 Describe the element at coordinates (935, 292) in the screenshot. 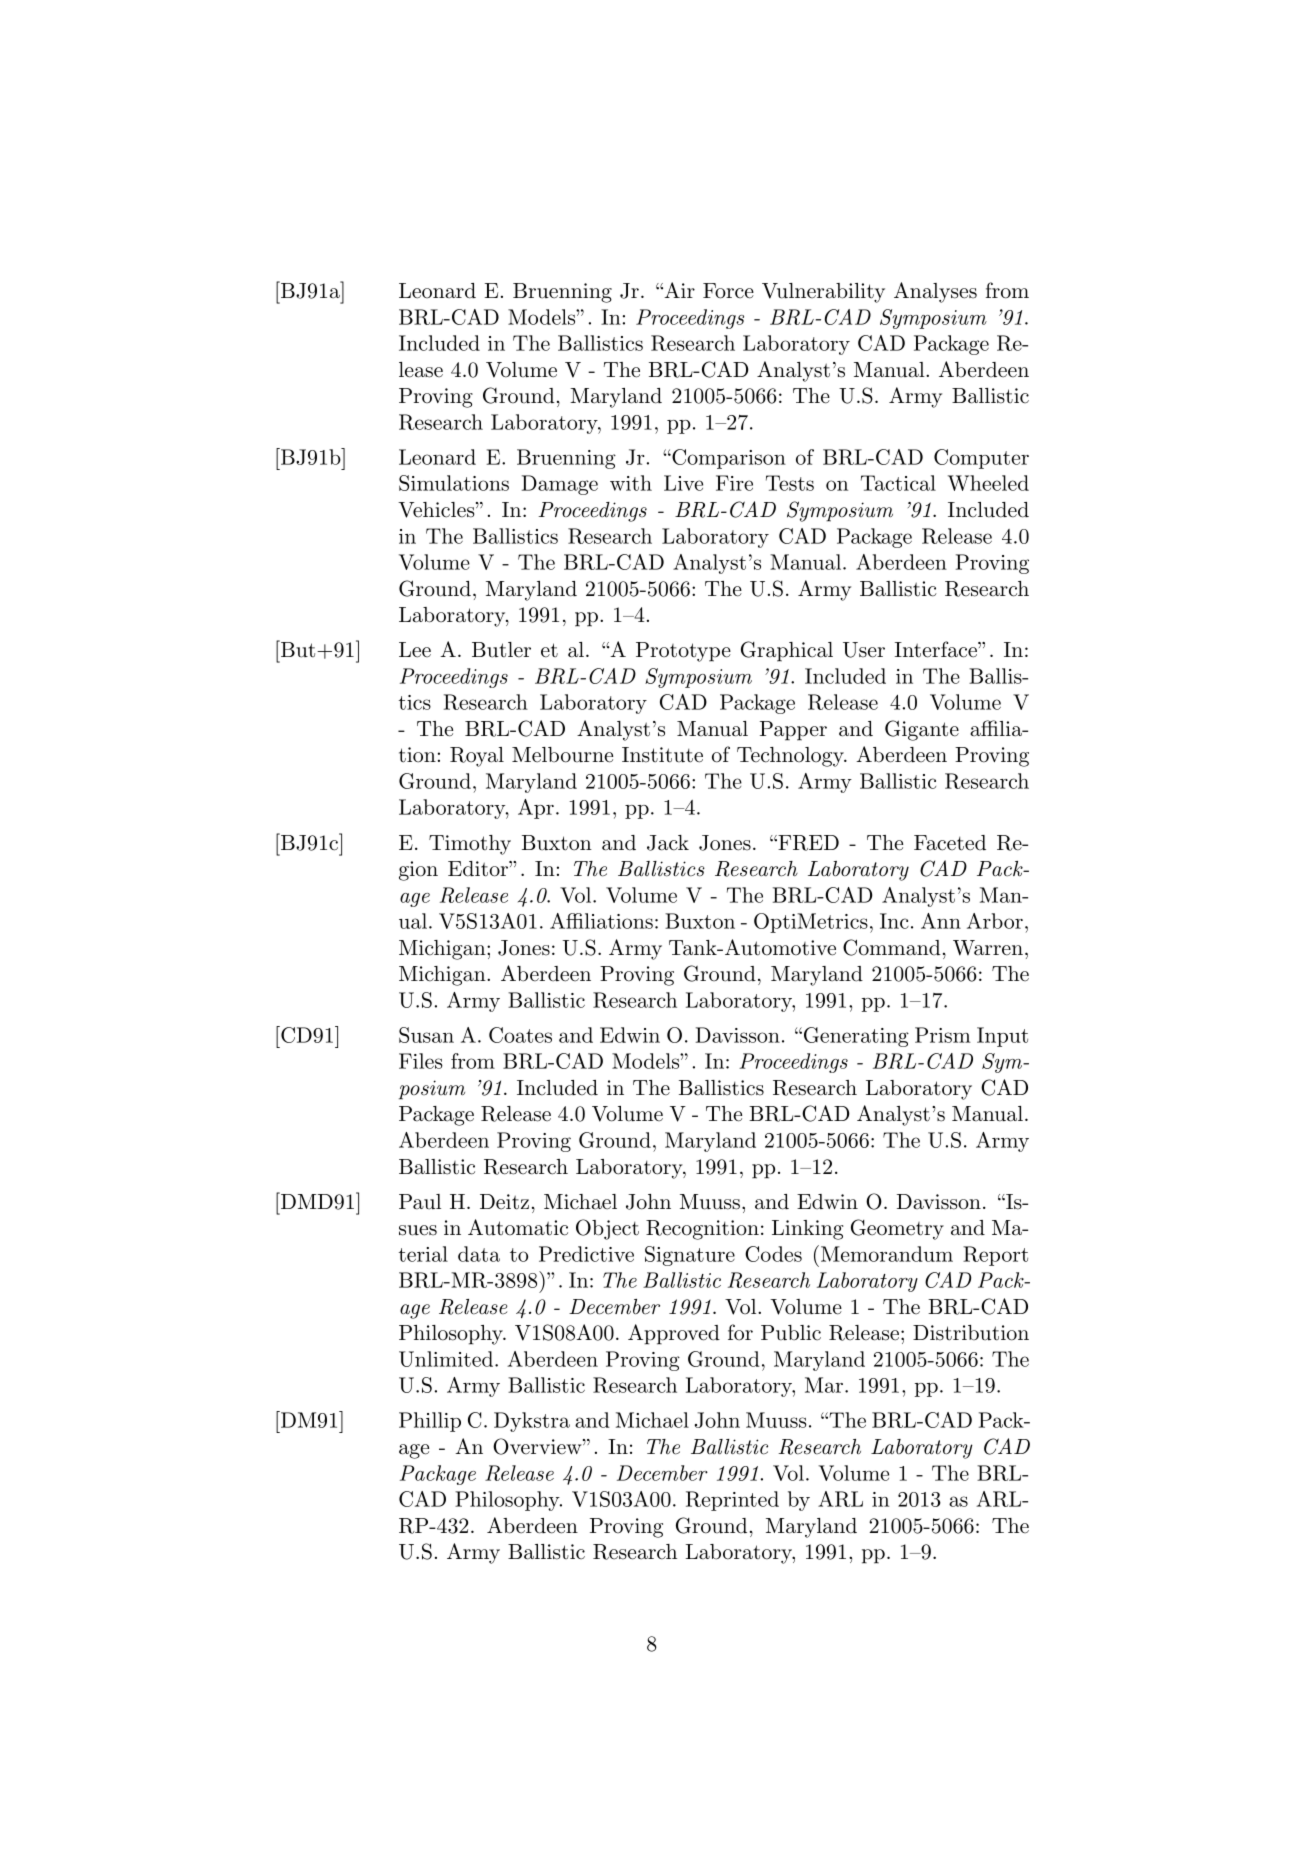

I see `Analyses` at that location.
